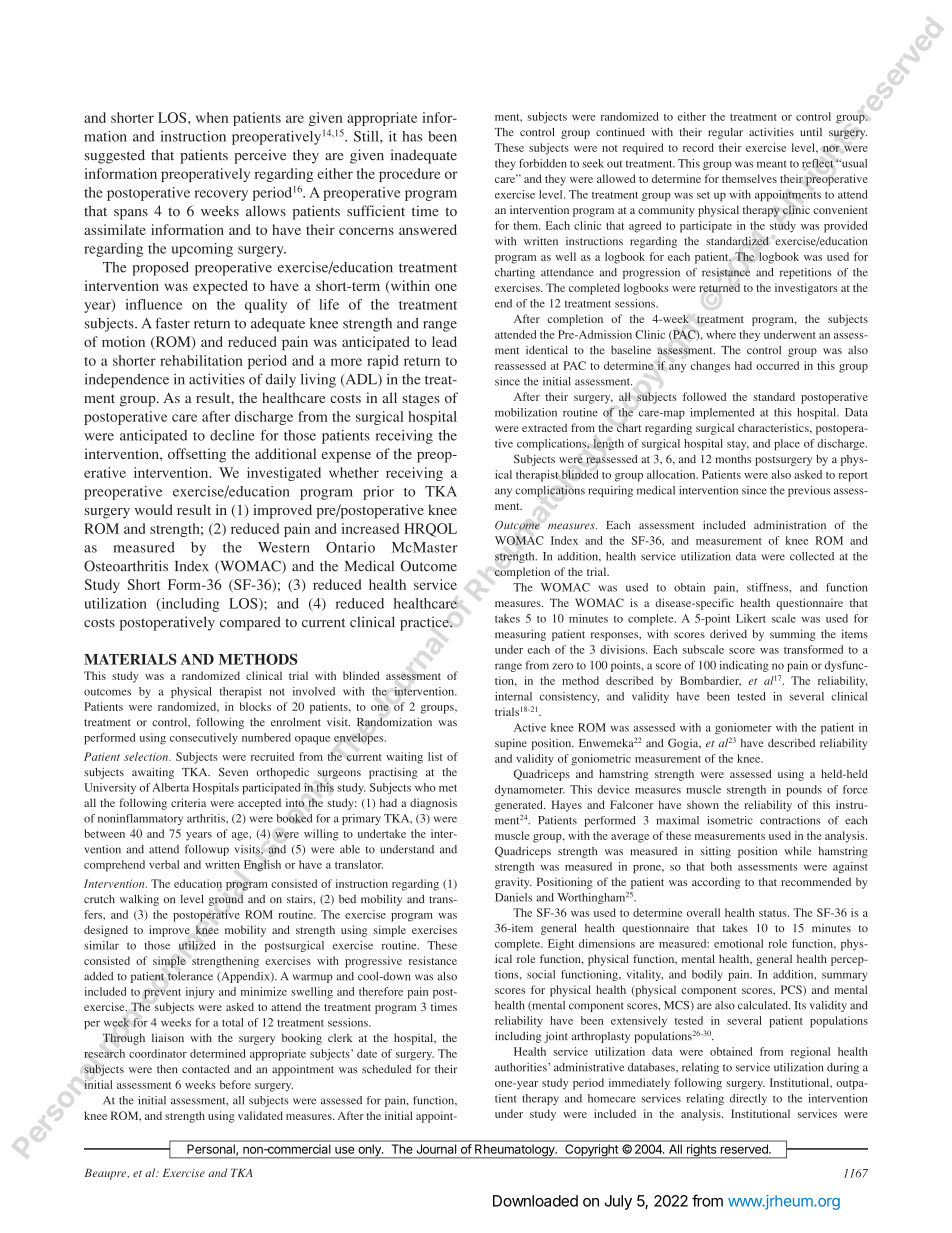 The width and height of the document is (952, 1233). Describe the element at coordinates (212, 117) in the document. I see `when` at that location.
